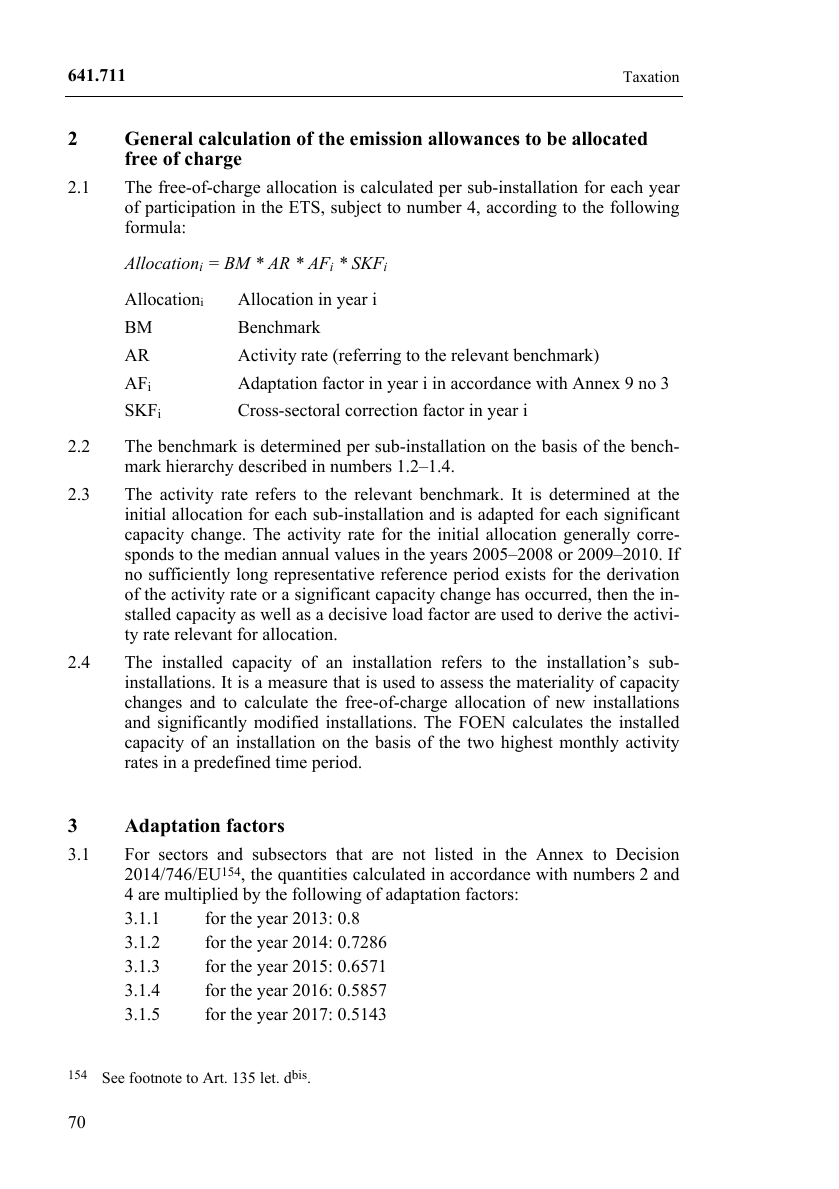 The image size is (839, 1189). Describe the element at coordinates (454, 854) in the screenshot. I see `listed` at that location.
